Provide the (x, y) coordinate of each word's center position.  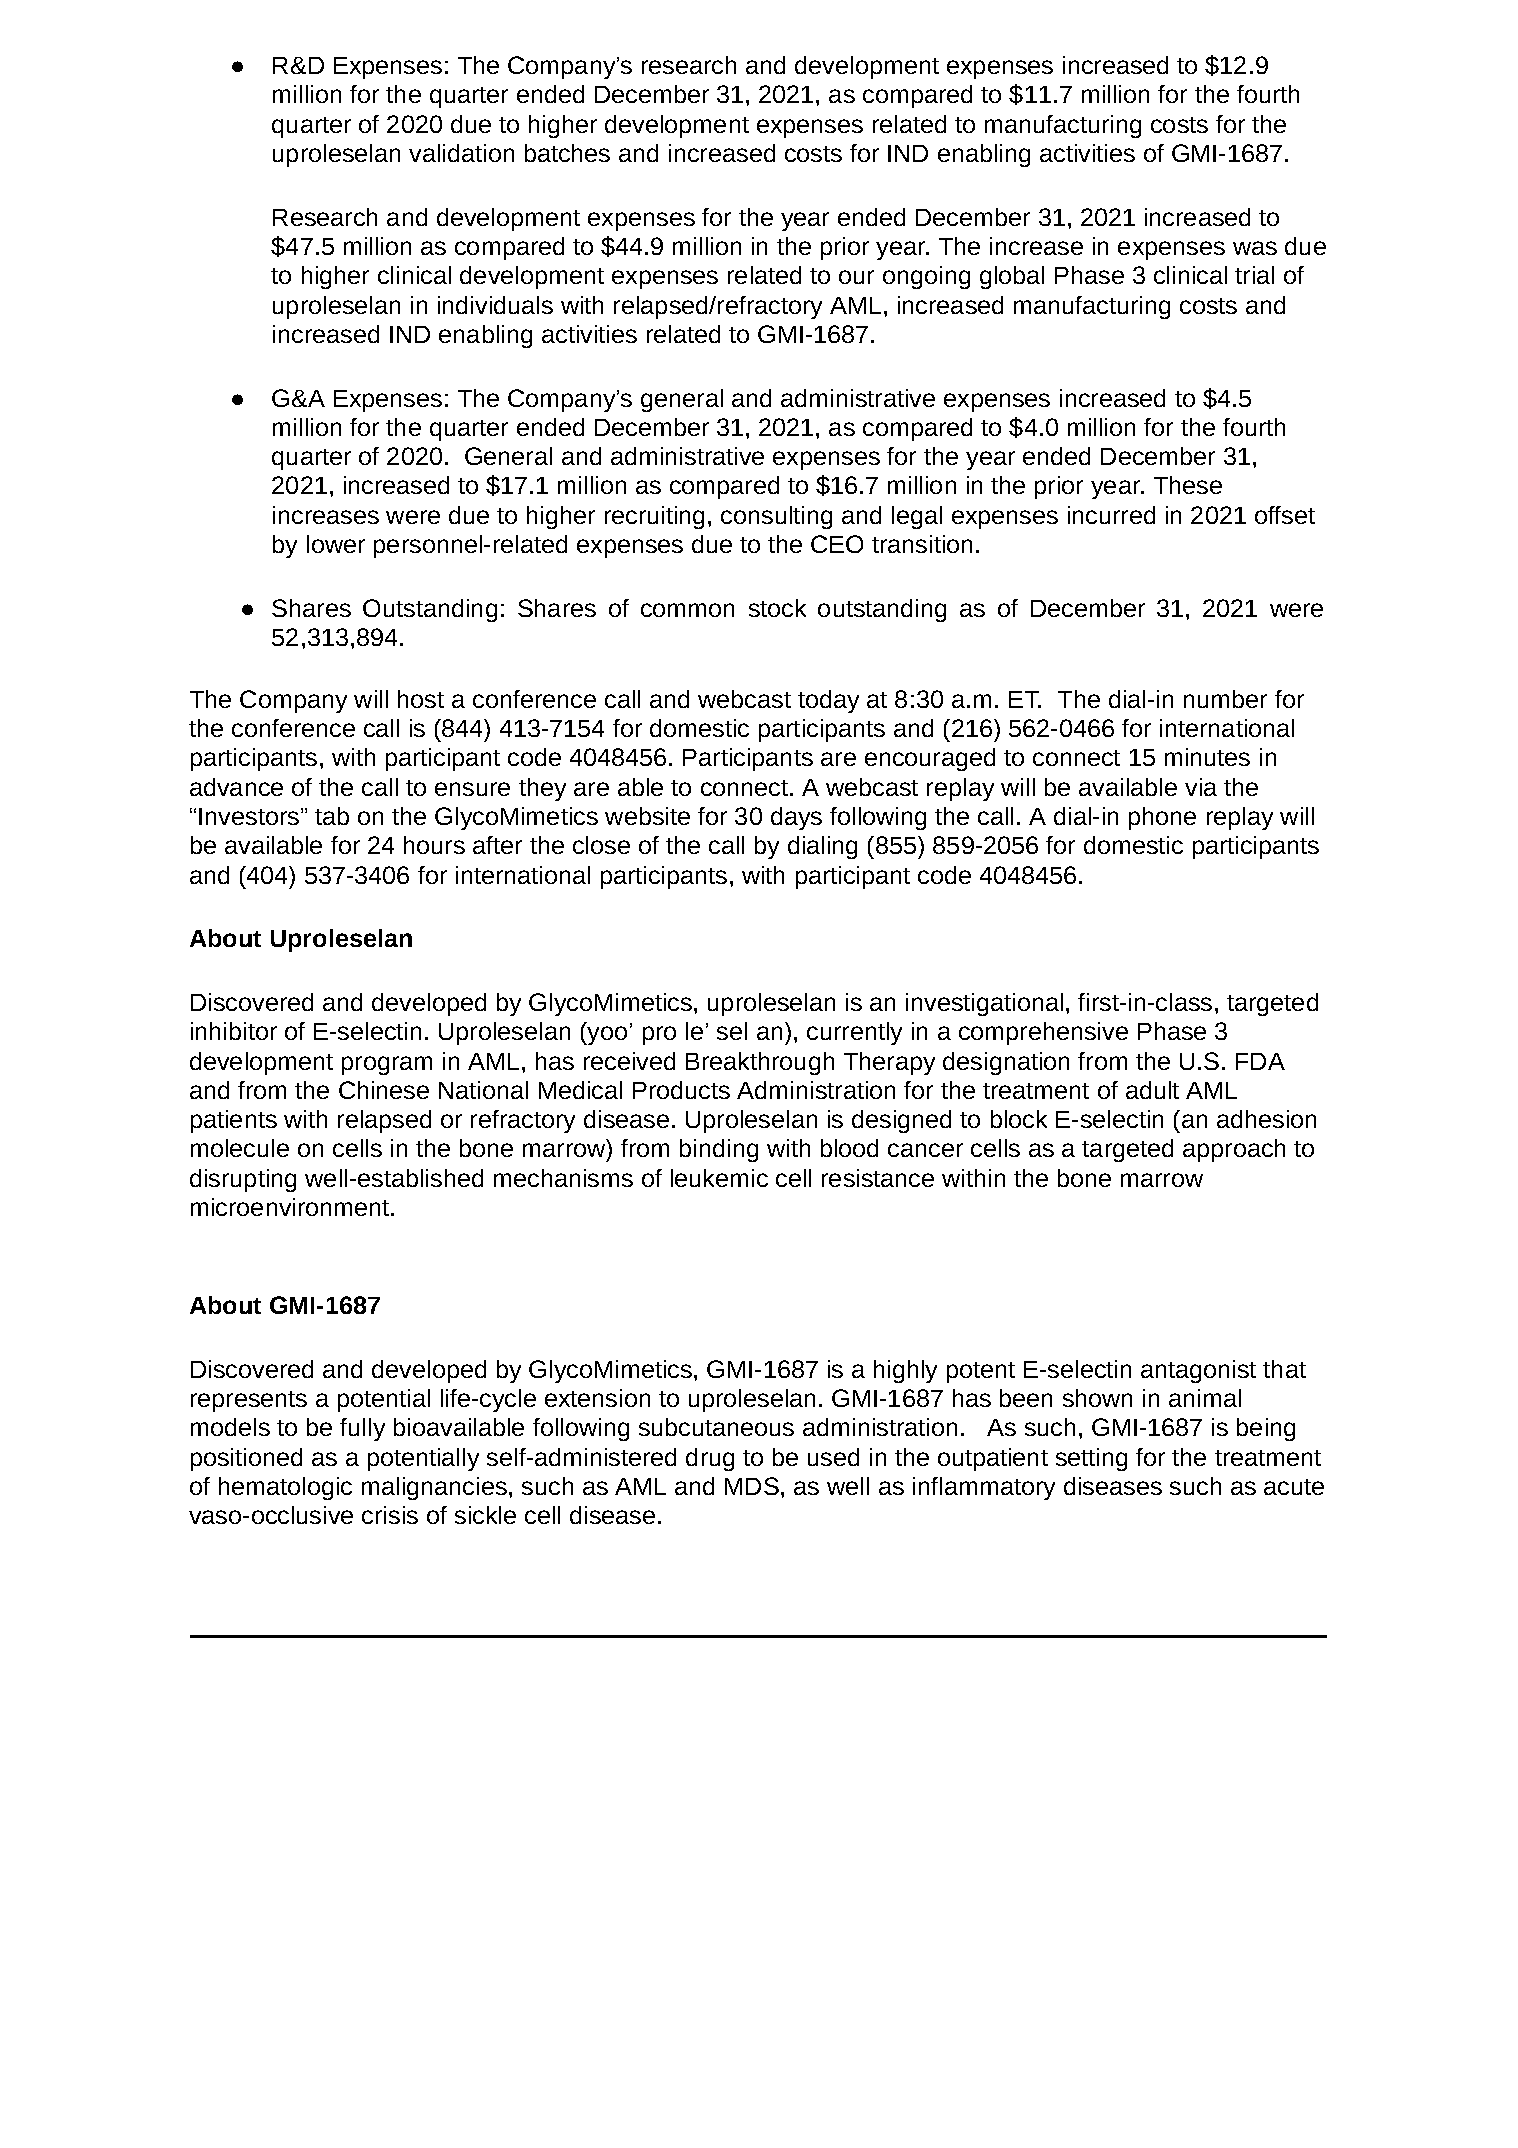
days (796, 818)
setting (1091, 1459)
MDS (752, 1486)
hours (434, 845)
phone (1162, 818)
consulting (776, 517)
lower (336, 544)
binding (719, 1150)
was (1255, 248)
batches (567, 153)
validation (461, 153)
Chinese (384, 1090)
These (1188, 485)
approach (1234, 1150)
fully (362, 1429)
